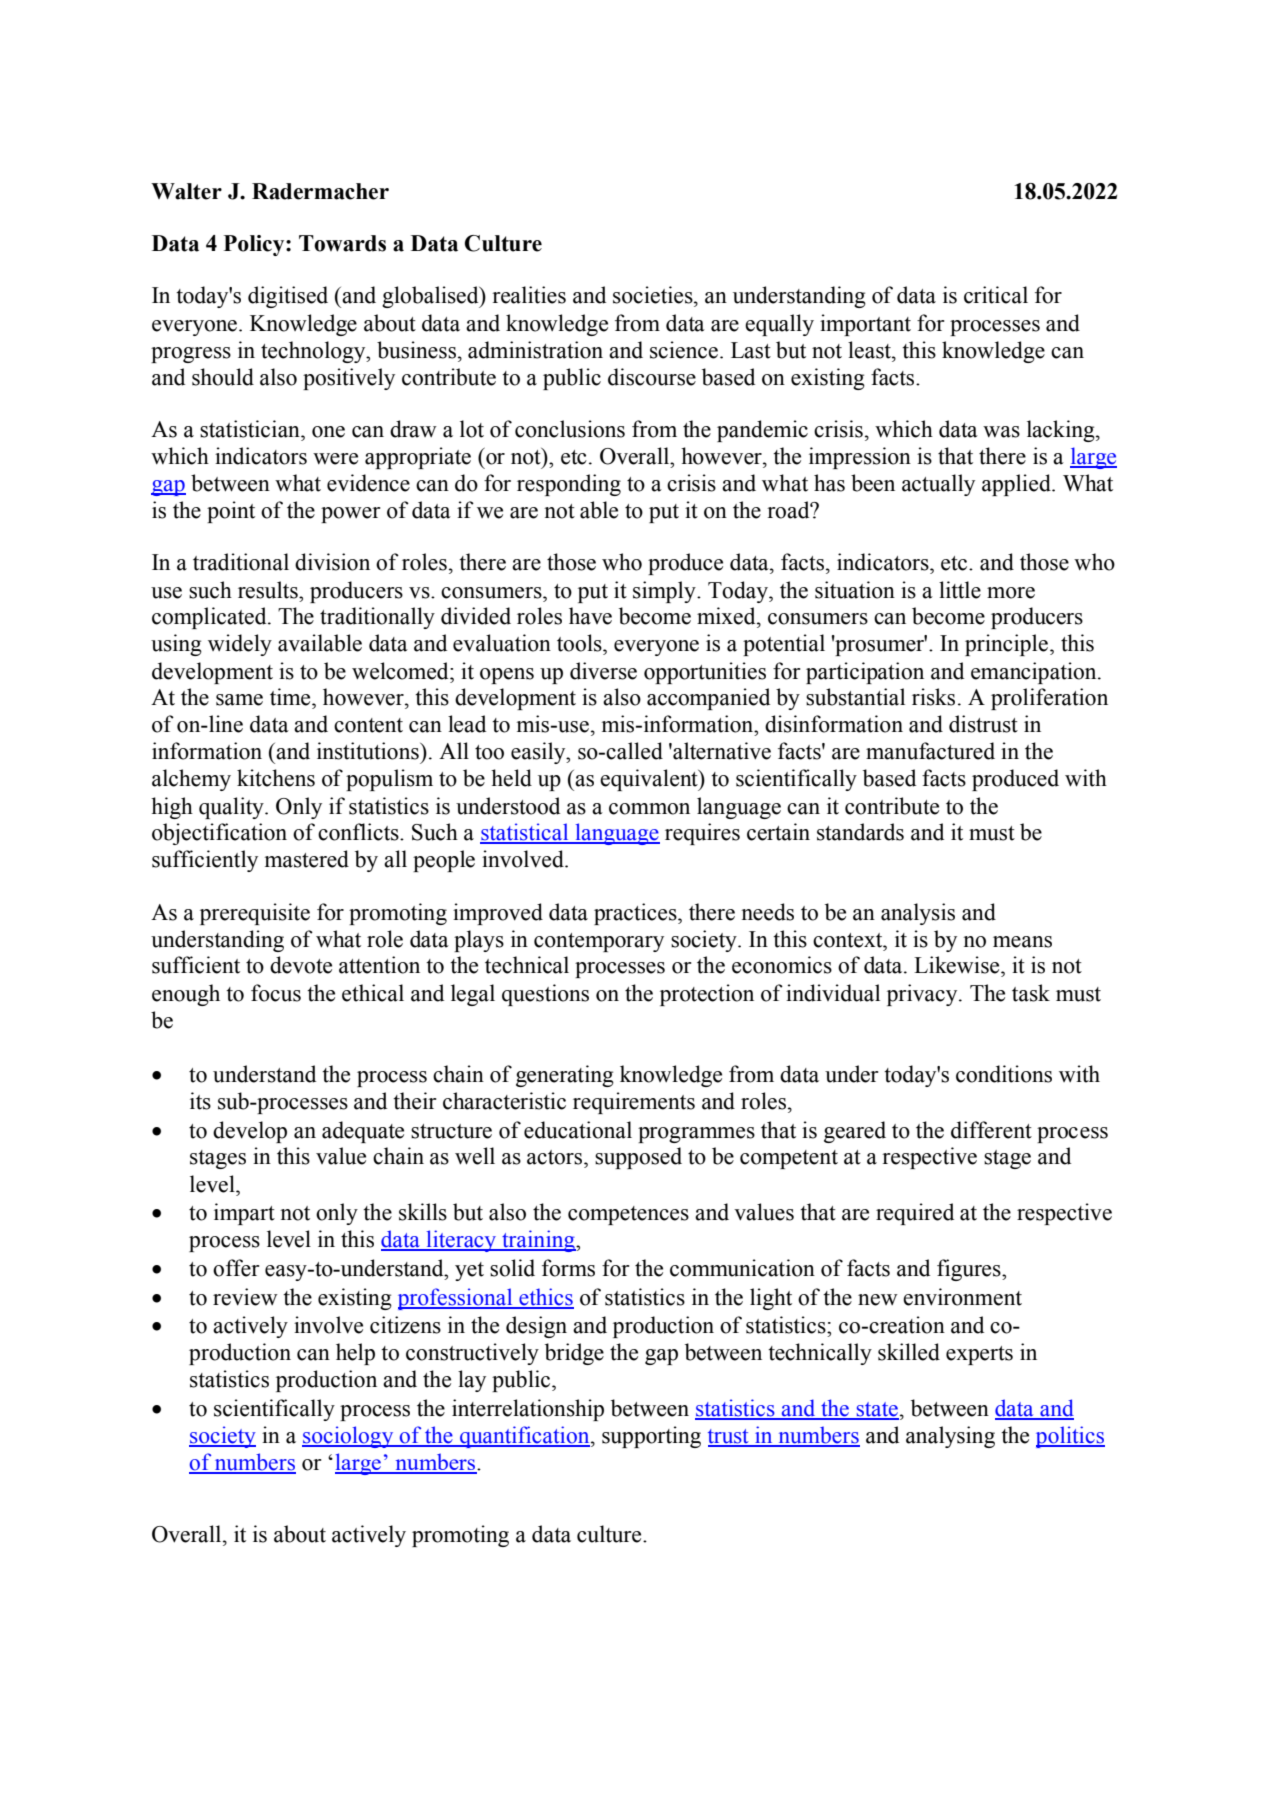 Image resolution: width=1269 pixels, height=1795 pixels. What do you see at coordinates (255, 245) in the image?
I see `Policy` at bounding box center [255, 245].
